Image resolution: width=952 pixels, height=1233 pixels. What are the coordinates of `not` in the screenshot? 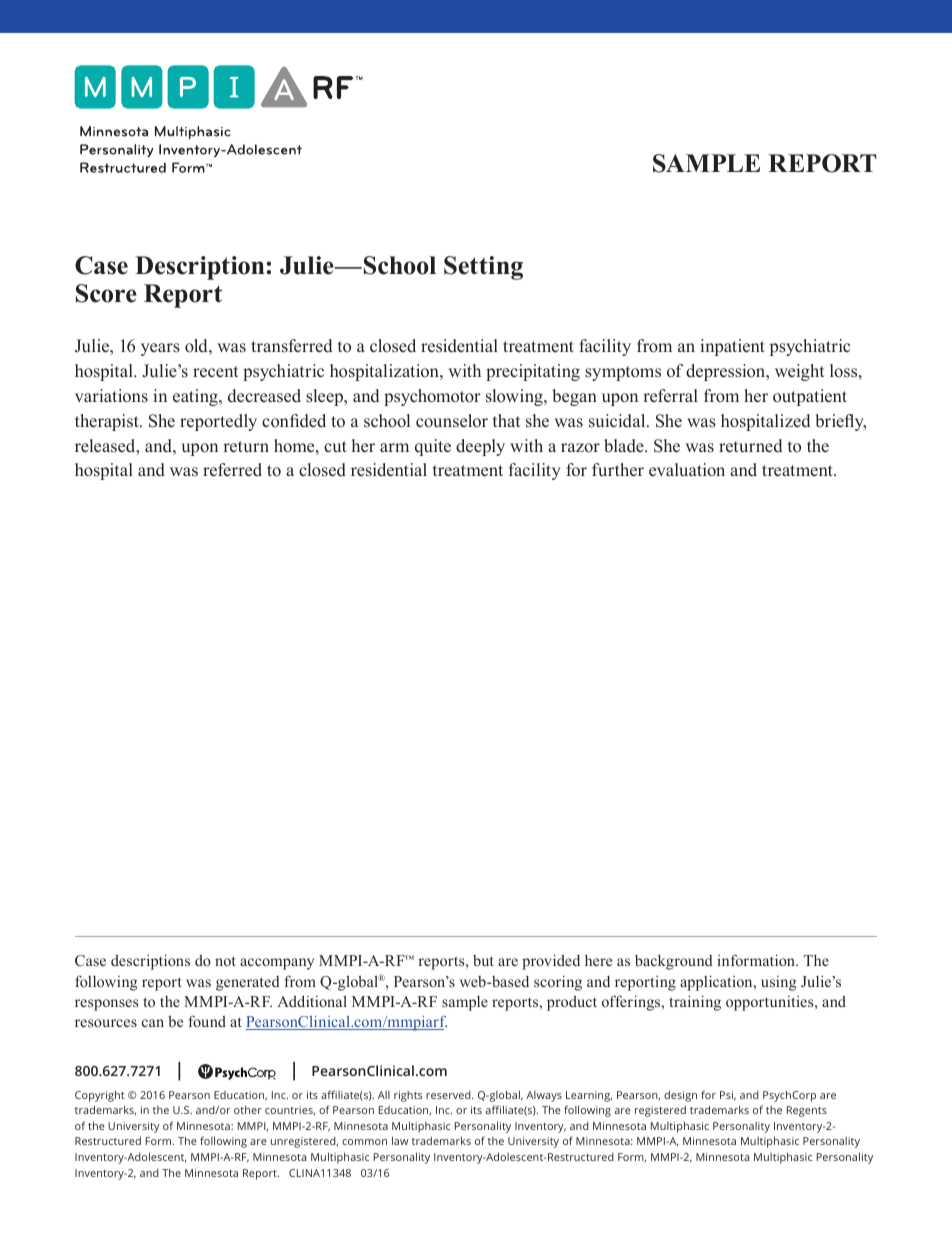 It's located at (225, 961).
